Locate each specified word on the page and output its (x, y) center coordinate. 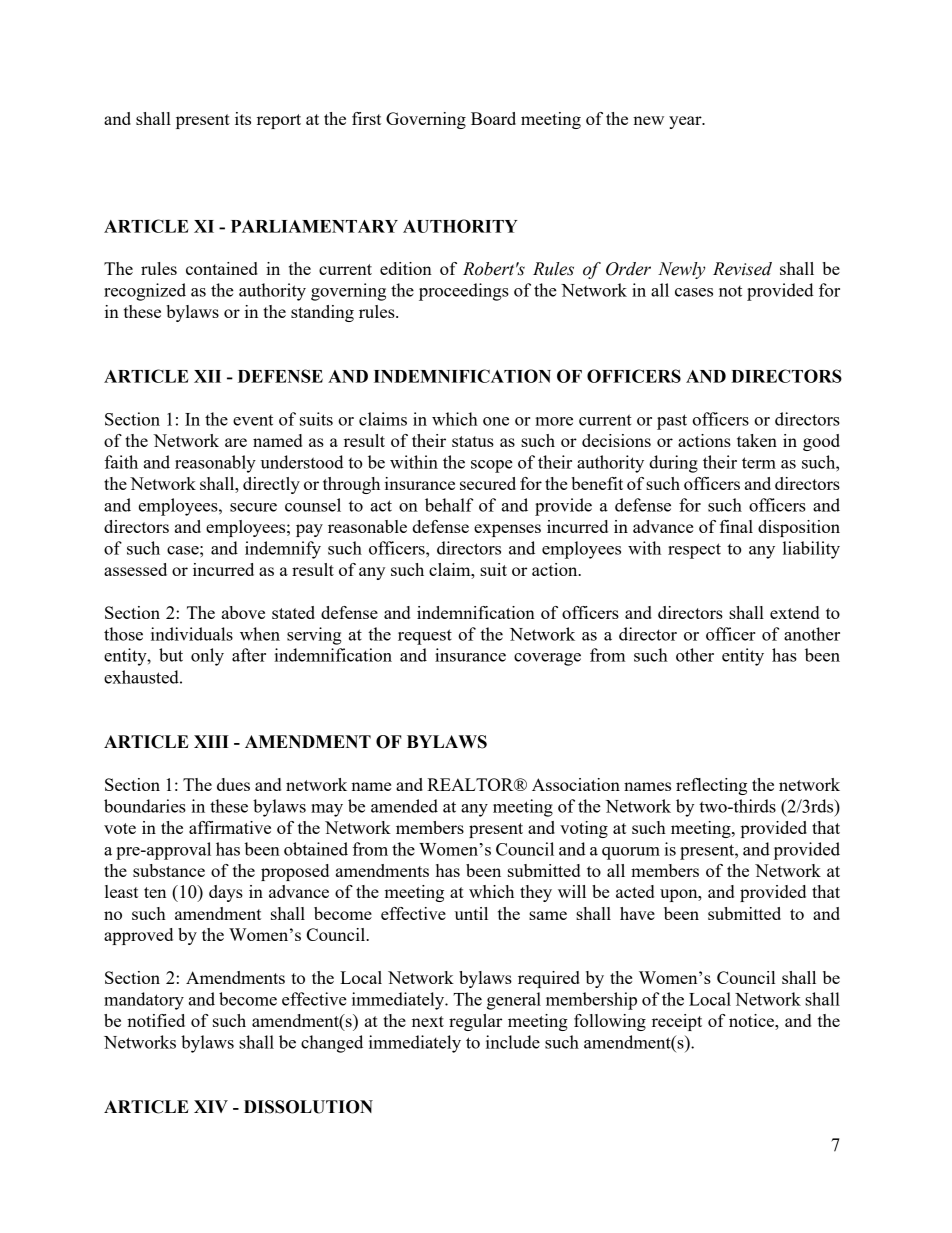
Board (493, 118)
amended (404, 806)
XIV (211, 1106)
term (759, 463)
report (279, 121)
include (513, 1042)
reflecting (711, 786)
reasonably (215, 464)
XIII (211, 741)
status (473, 441)
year (686, 122)
